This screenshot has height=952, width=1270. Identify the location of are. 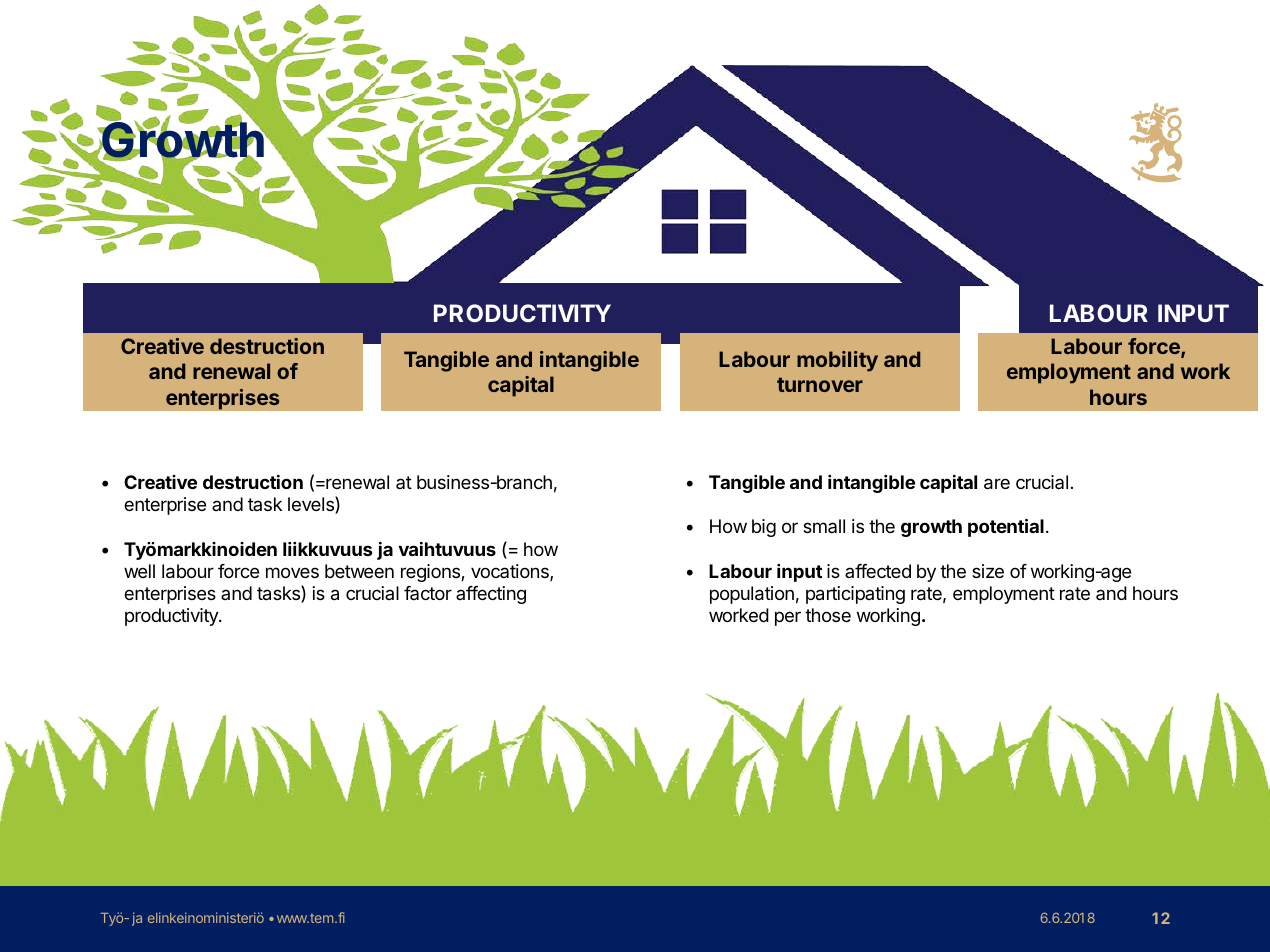
(997, 484).
